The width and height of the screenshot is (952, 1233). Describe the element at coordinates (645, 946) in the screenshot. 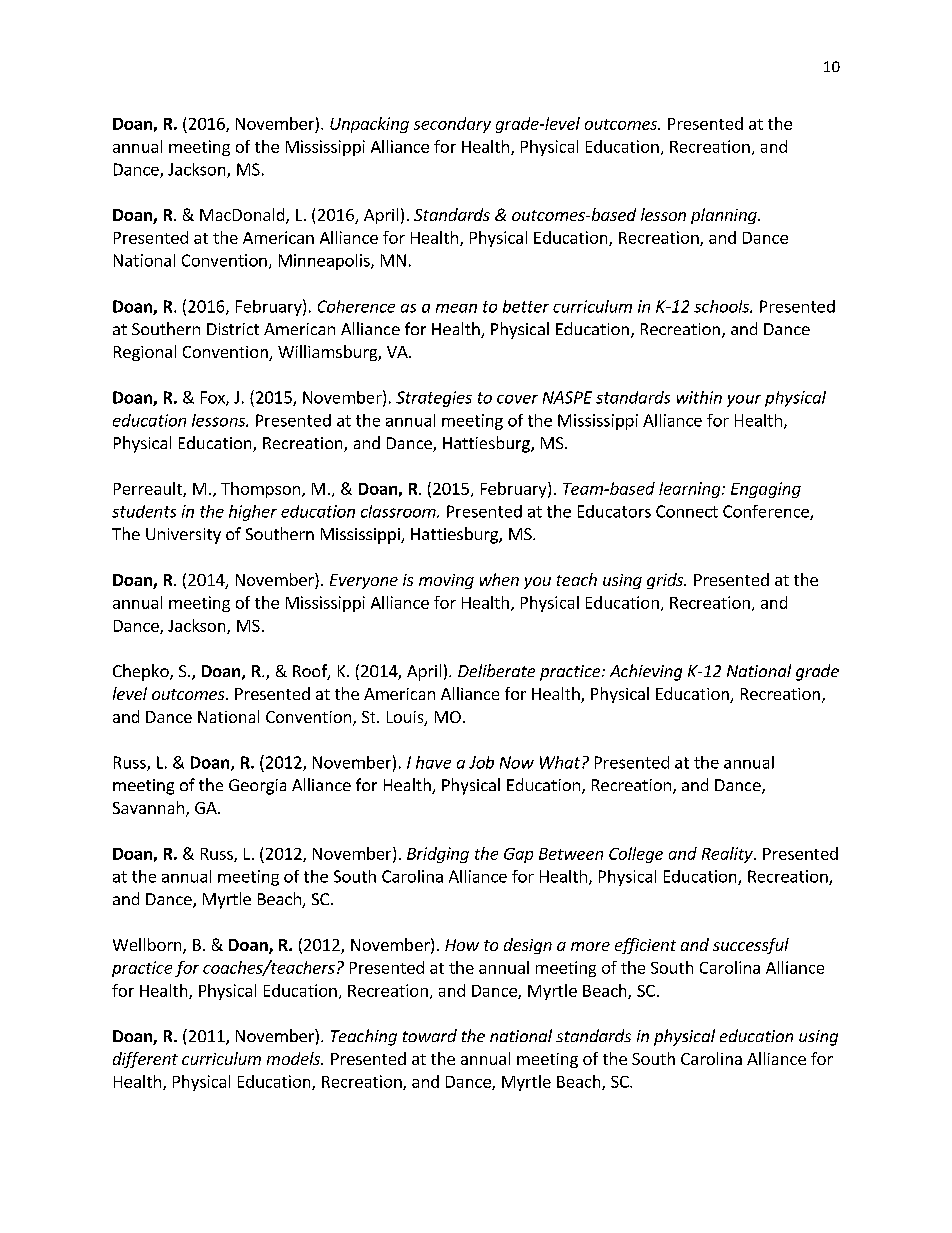

I see `efficient` at that location.
